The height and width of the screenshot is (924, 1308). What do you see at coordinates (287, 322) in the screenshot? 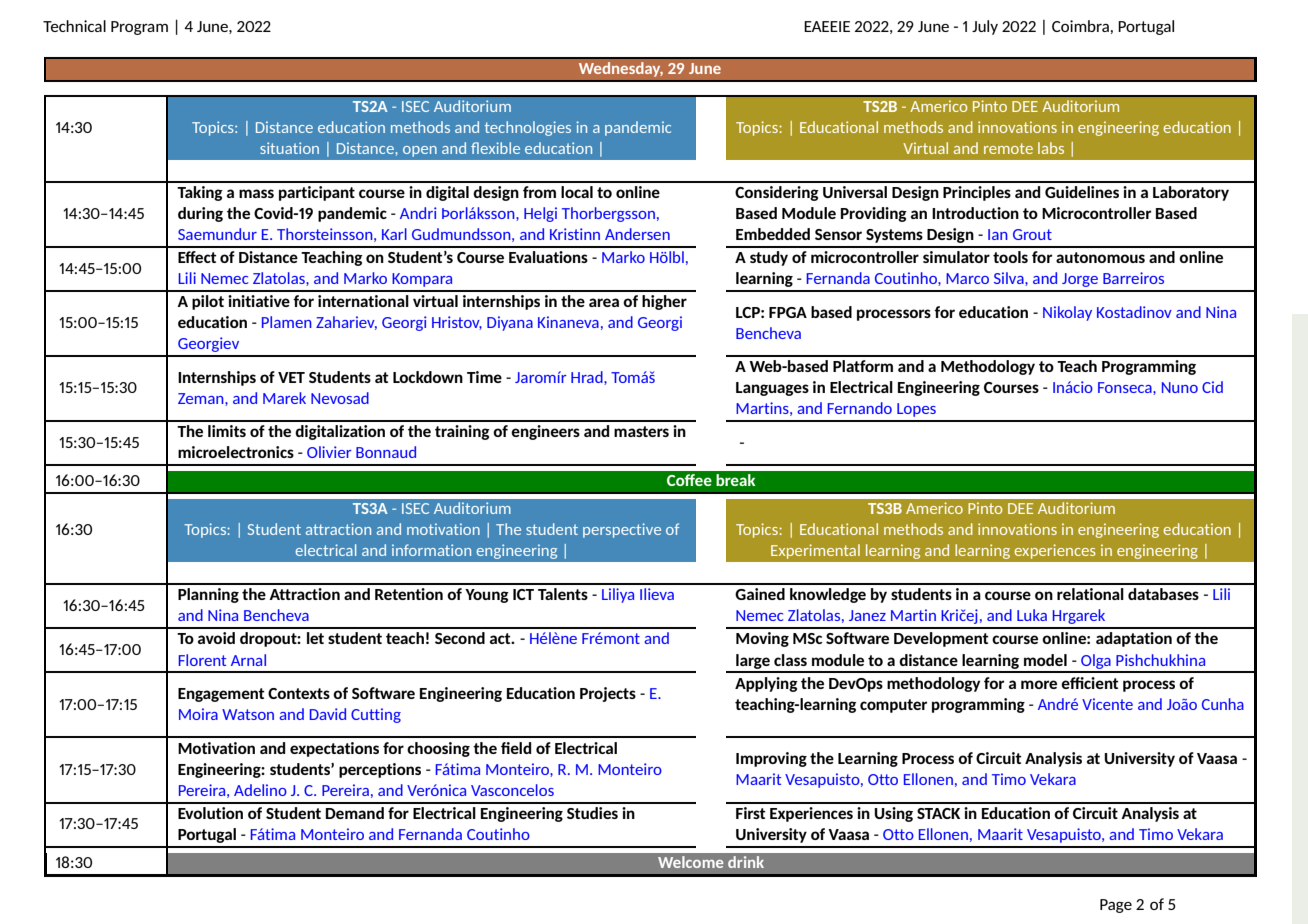
I see `Plamen` at bounding box center [287, 322].
